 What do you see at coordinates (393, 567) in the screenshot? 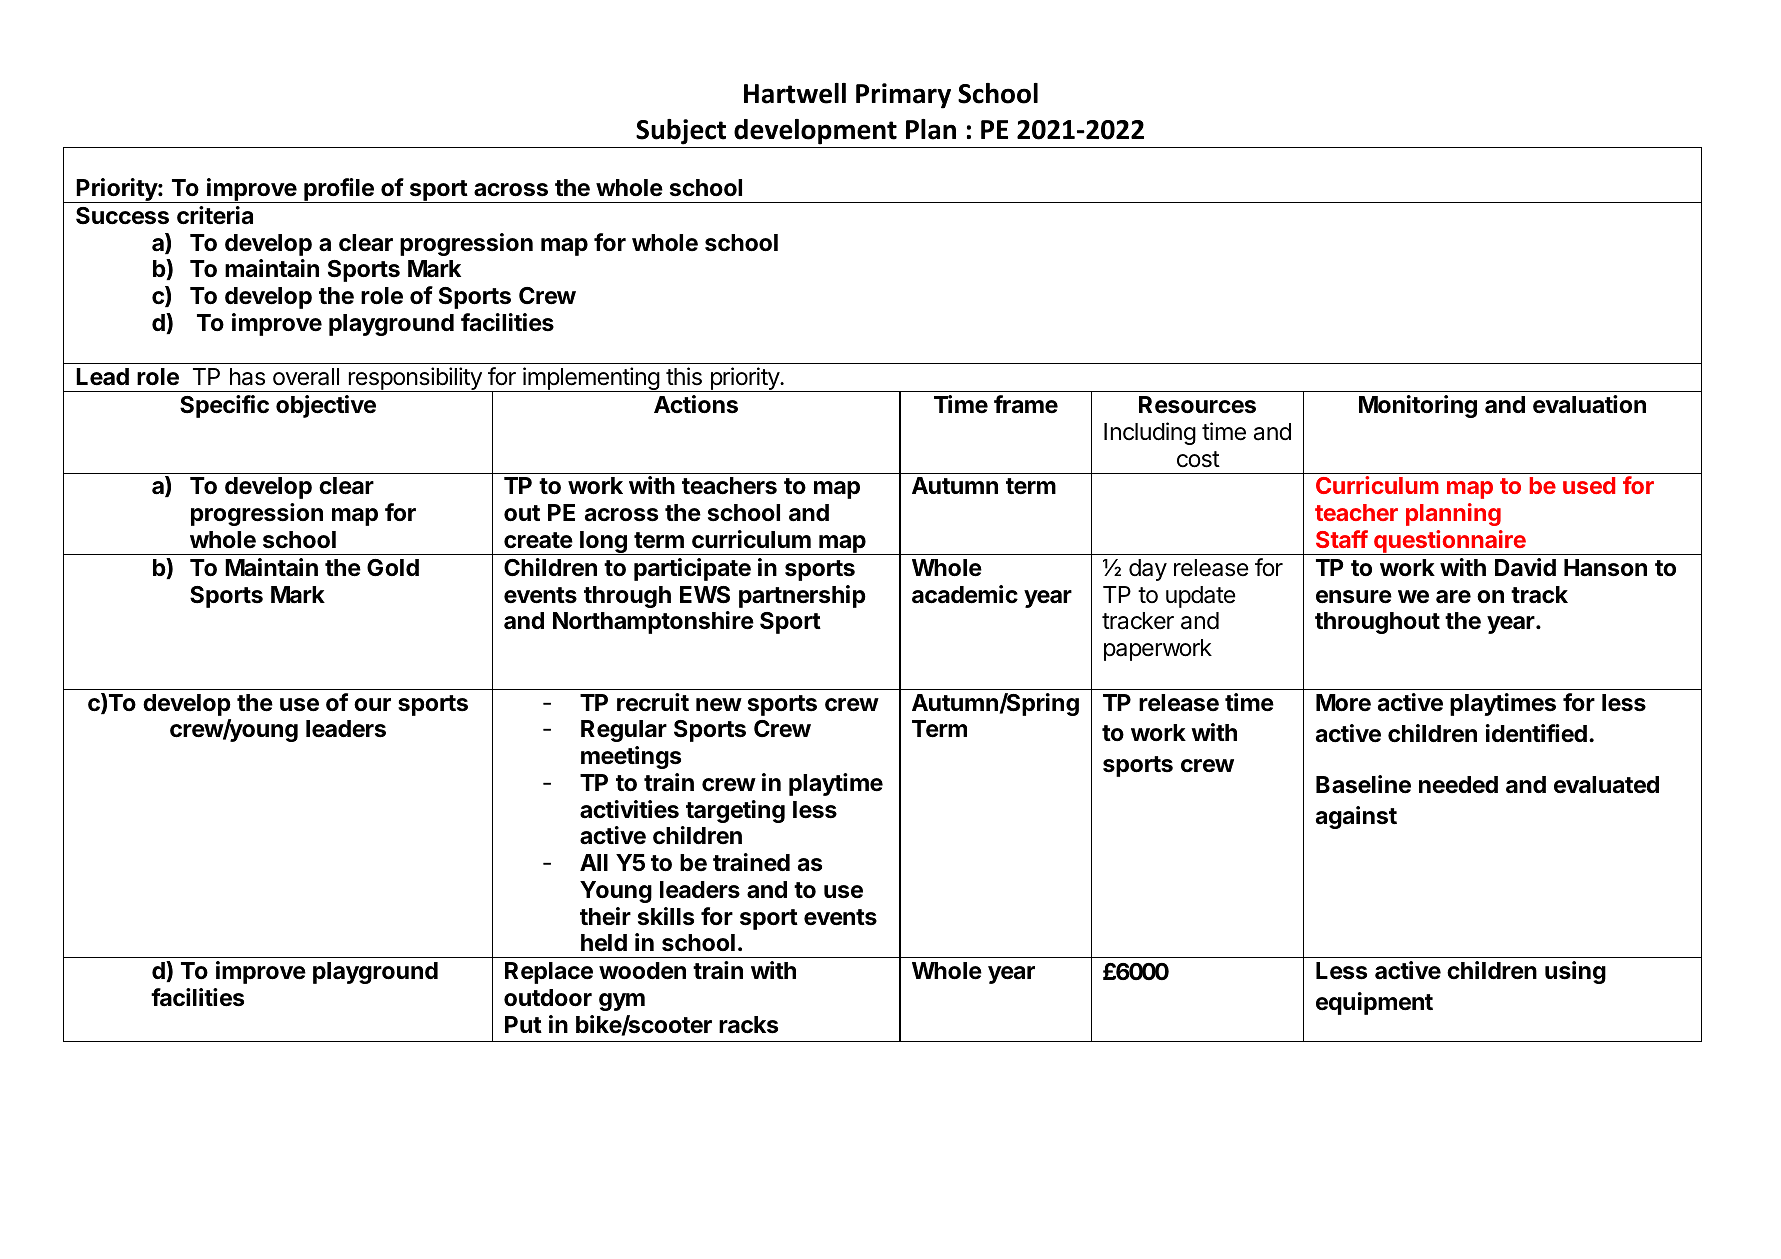
I see `Gold` at bounding box center [393, 567].
